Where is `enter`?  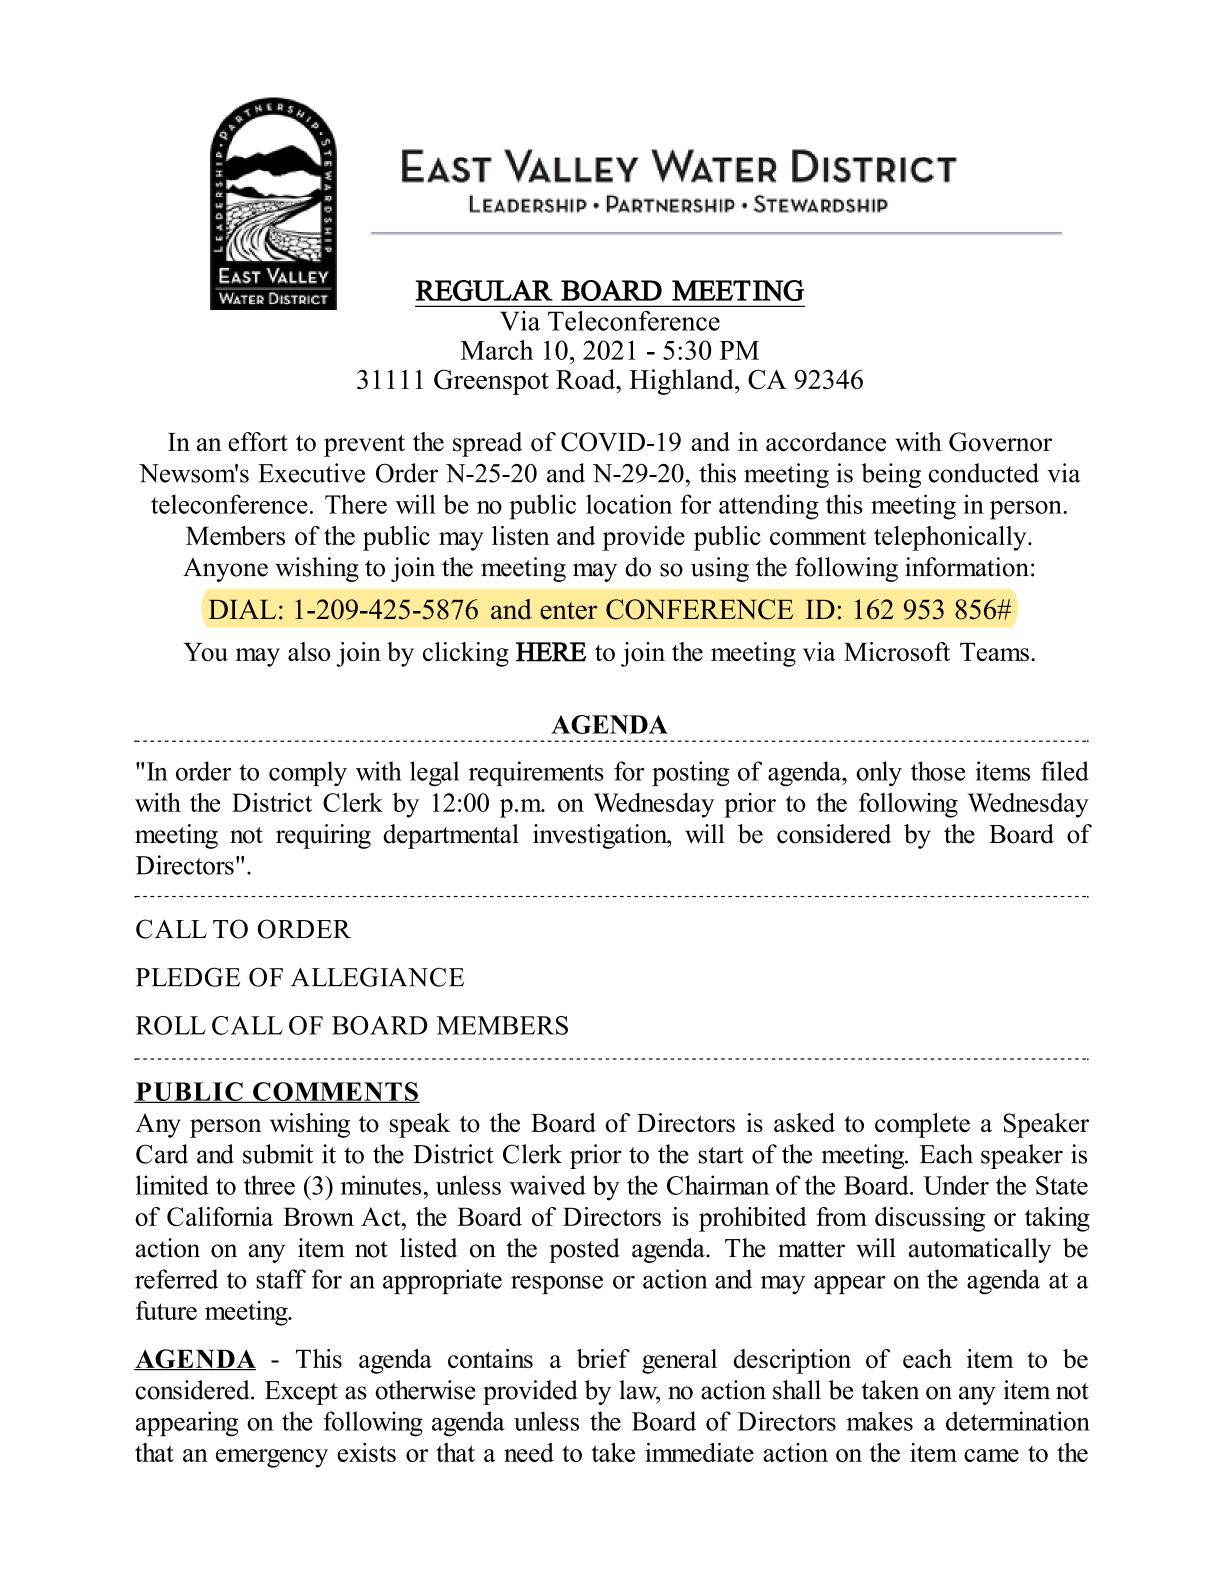
enter is located at coordinates (569, 611).
